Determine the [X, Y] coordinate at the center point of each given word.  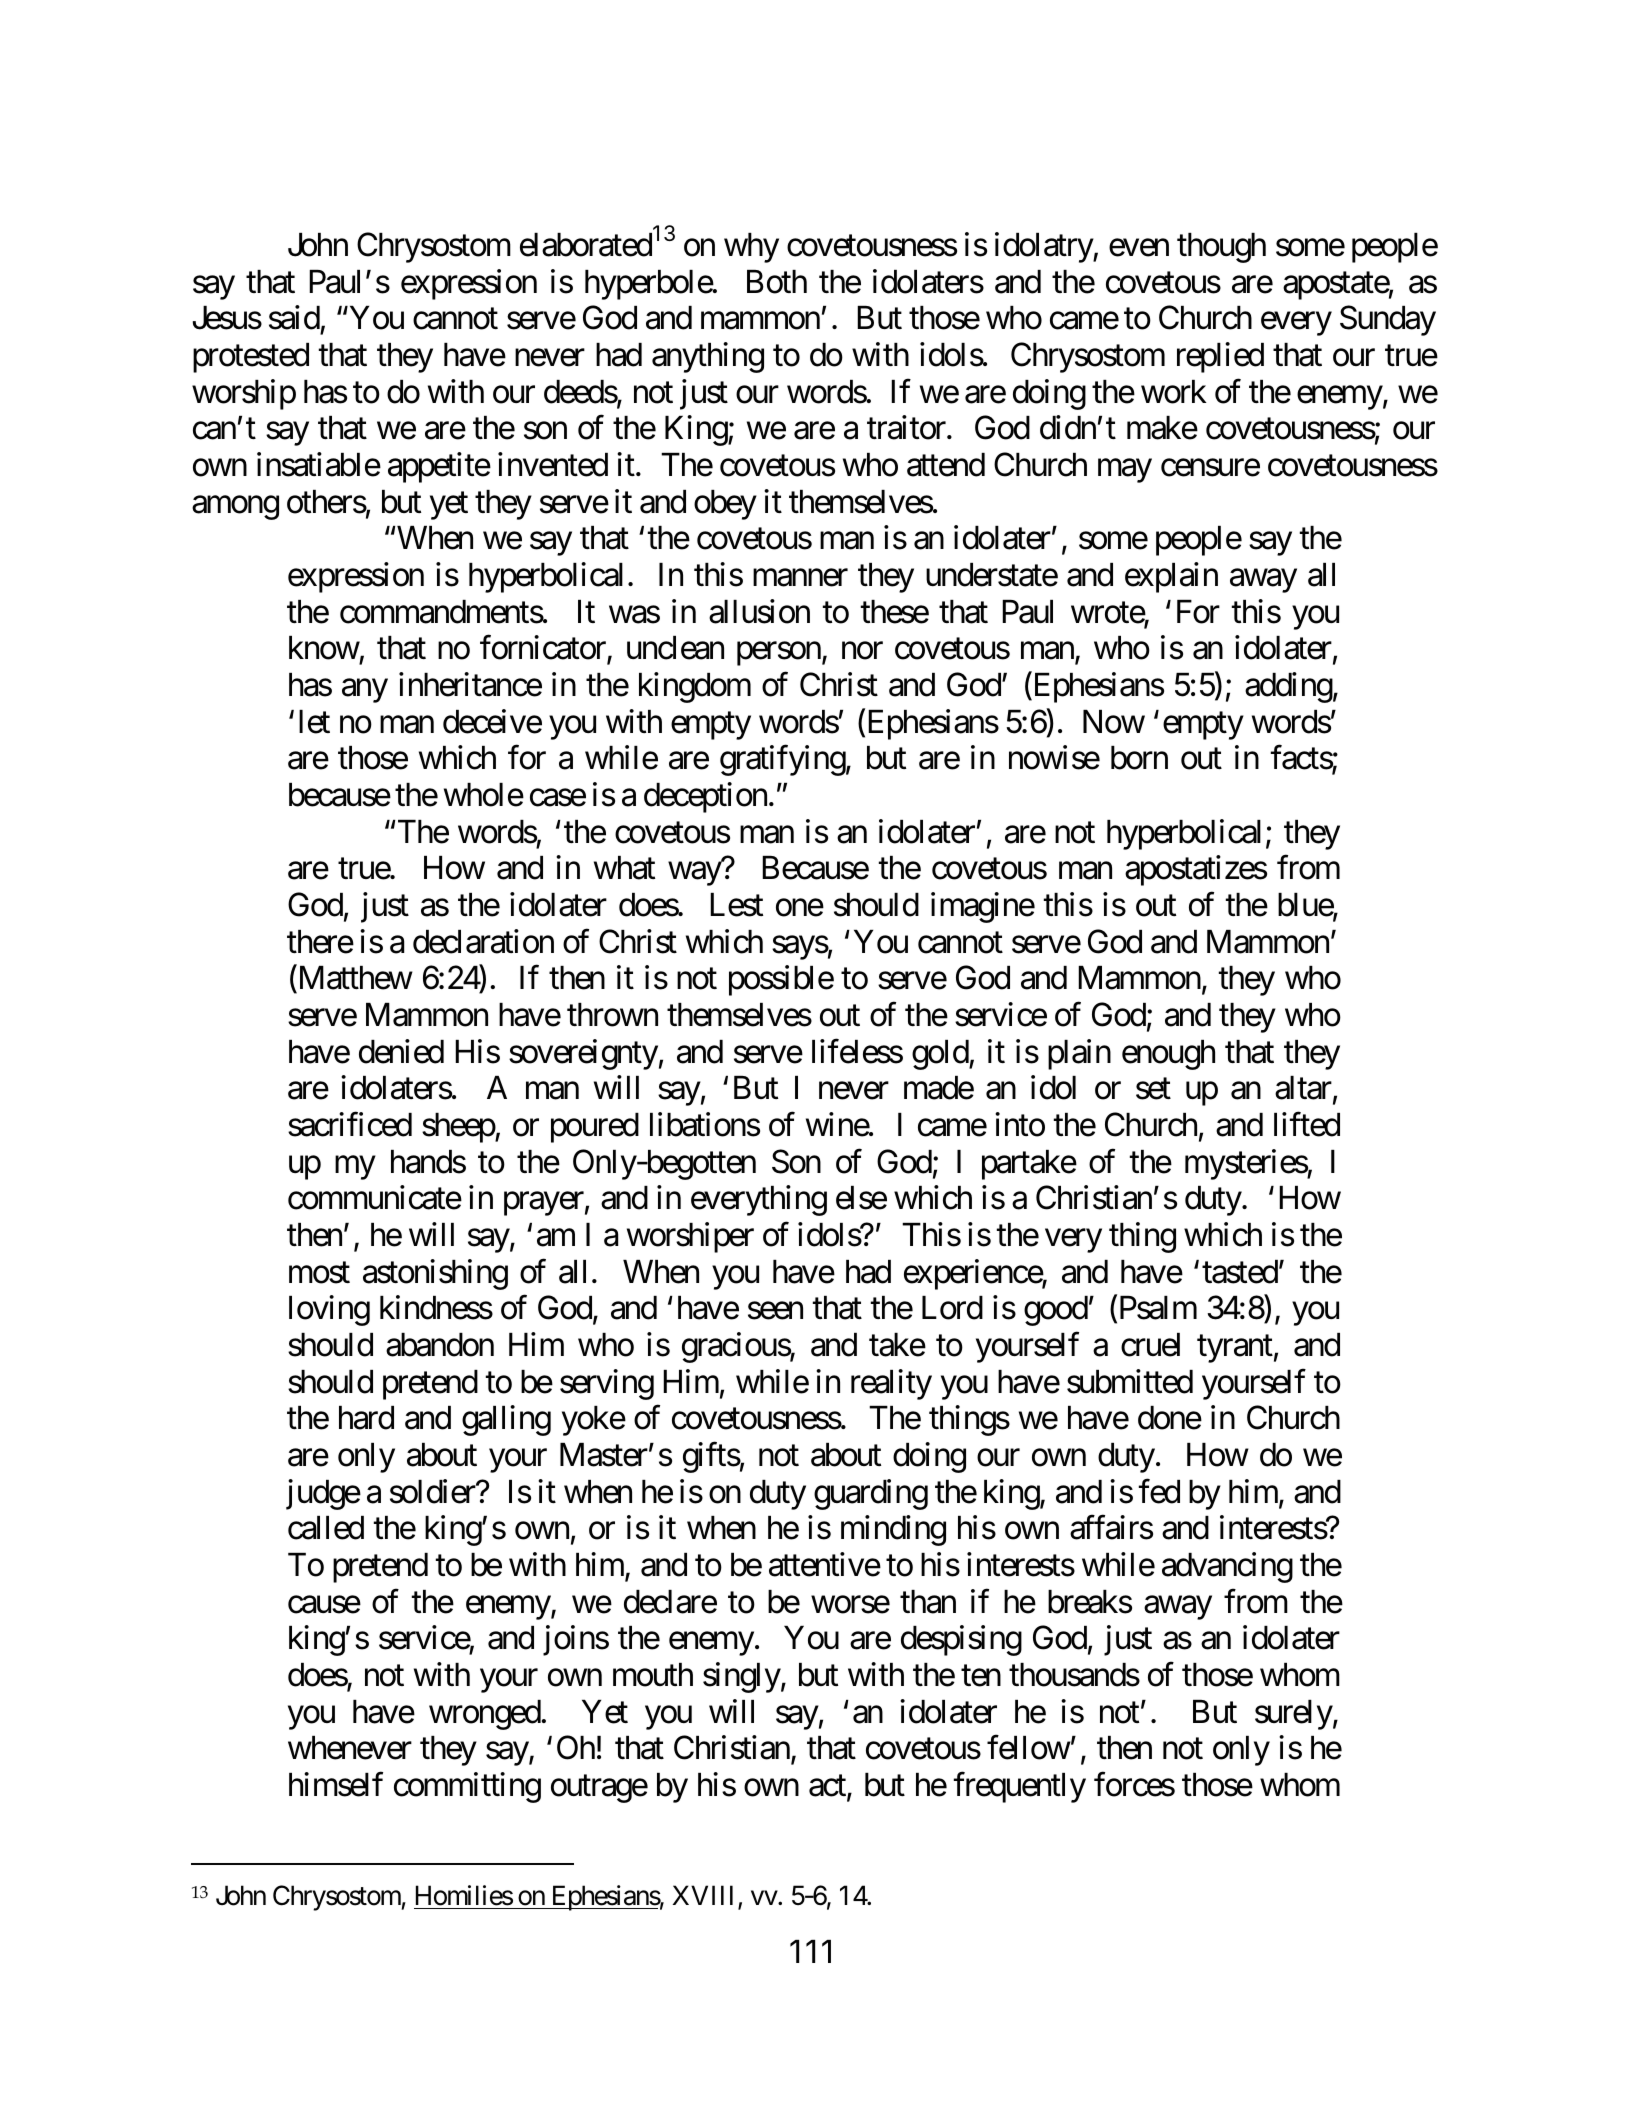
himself [336, 1784]
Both [777, 282]
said [294, 318]
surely [1294, 1715]
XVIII [706, 1896]
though [1221, 248]
